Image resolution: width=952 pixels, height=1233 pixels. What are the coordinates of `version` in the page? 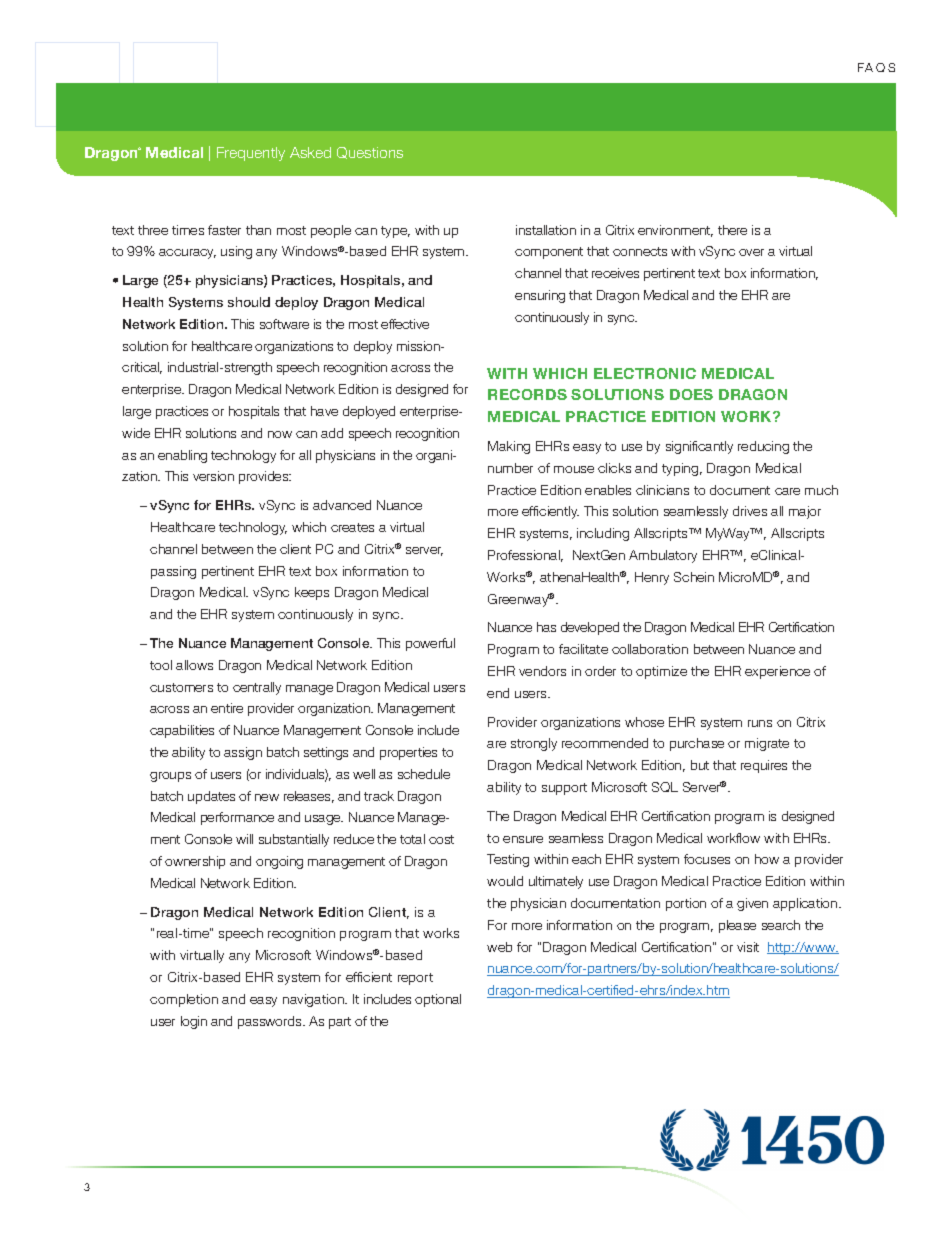 It's located at (213, 476).
